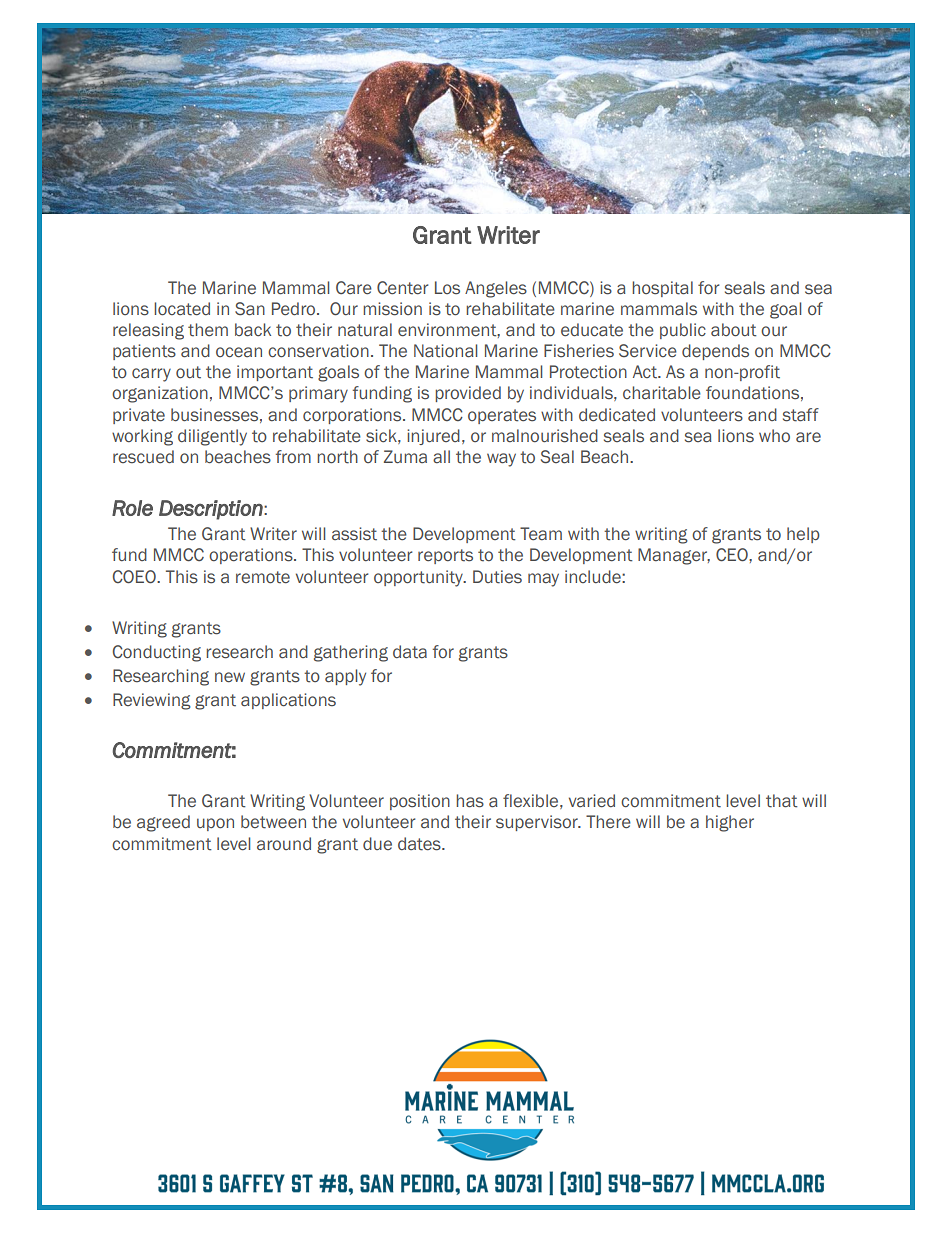 This image has height=1233, width=952. What do you see at coordinates (212, 510) in the image?
I see `Description` at bounding box center [212, 510].
